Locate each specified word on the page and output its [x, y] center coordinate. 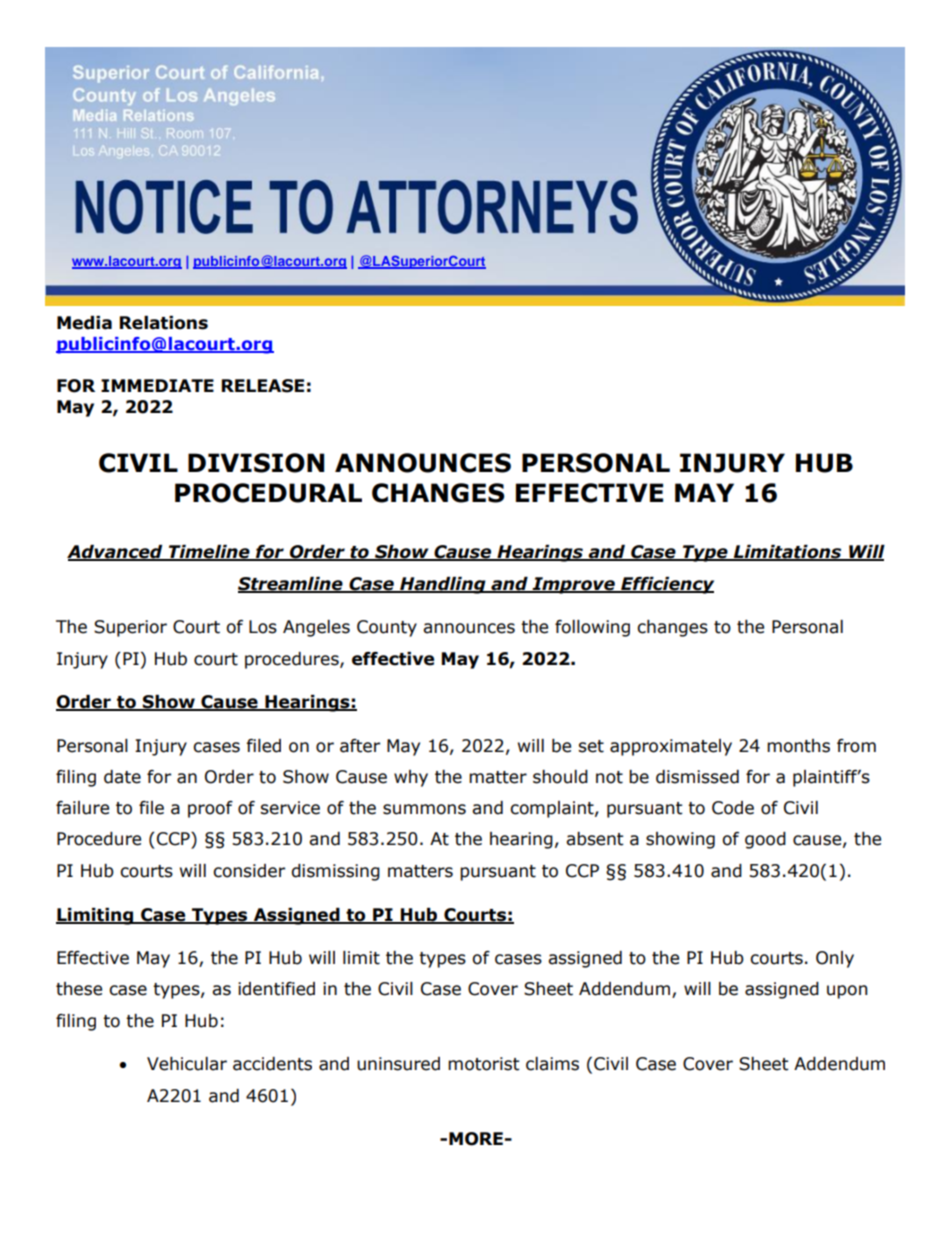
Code [733, 808]
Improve [573, 585]
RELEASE [263, 386]
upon [847, 992]
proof [210, 809]
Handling [443, 585]
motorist [484, 1064]
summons [424, 809]
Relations [164, 323]
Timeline [209, 553]
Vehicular [187, 1064]
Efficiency [666, 585]
